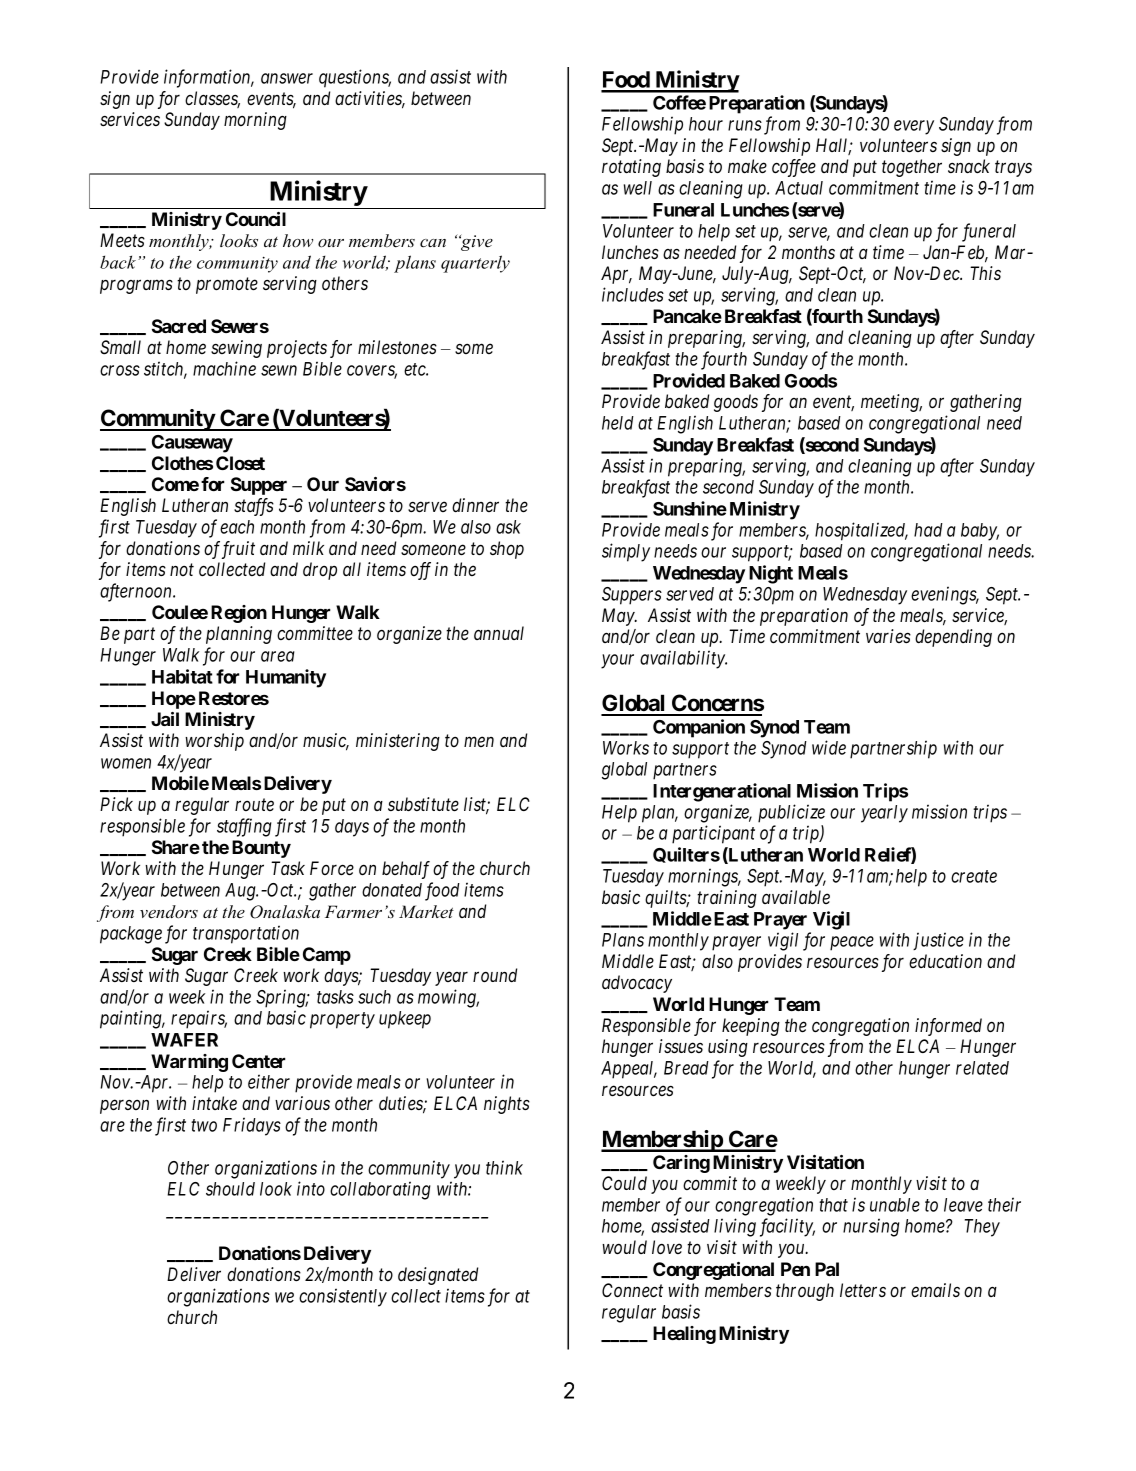  Describe the element at coordinates (617, 661) in the screenshot. I see `your` at that location.
